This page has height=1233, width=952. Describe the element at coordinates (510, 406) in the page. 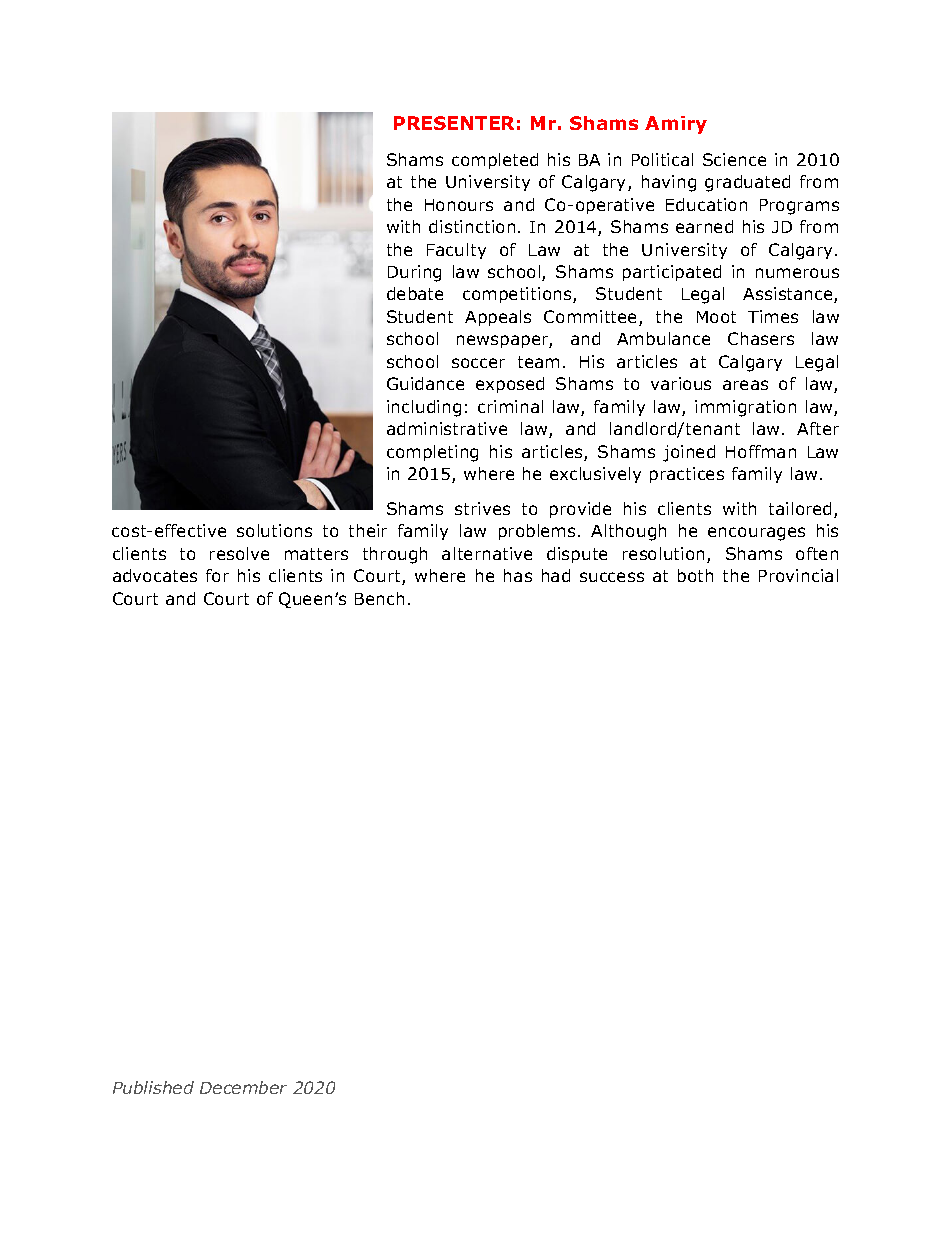

I see `criminal` at that location.
